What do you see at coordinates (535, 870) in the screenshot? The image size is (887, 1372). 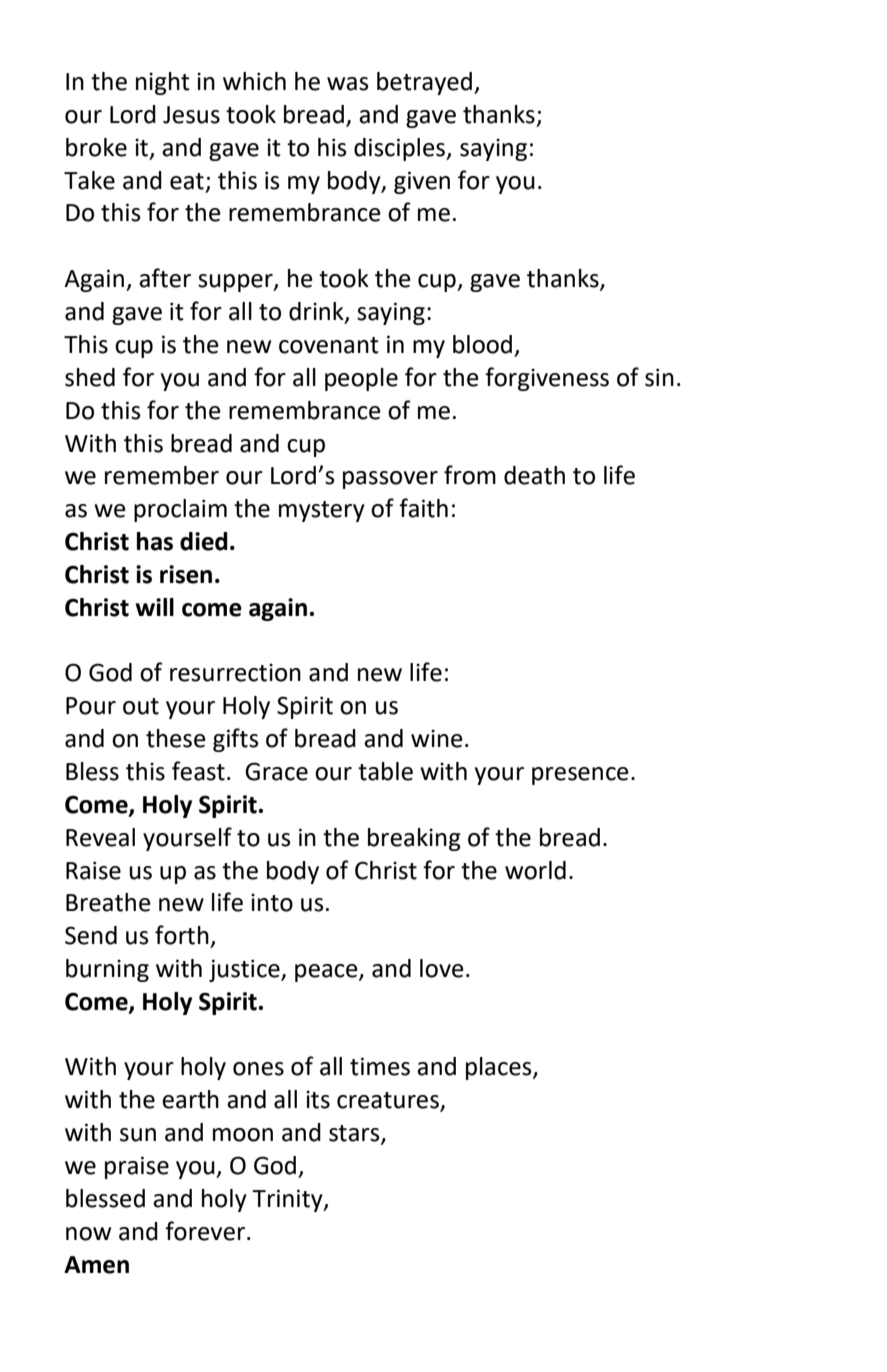 I see `world` at bounding box center [535, 870].
